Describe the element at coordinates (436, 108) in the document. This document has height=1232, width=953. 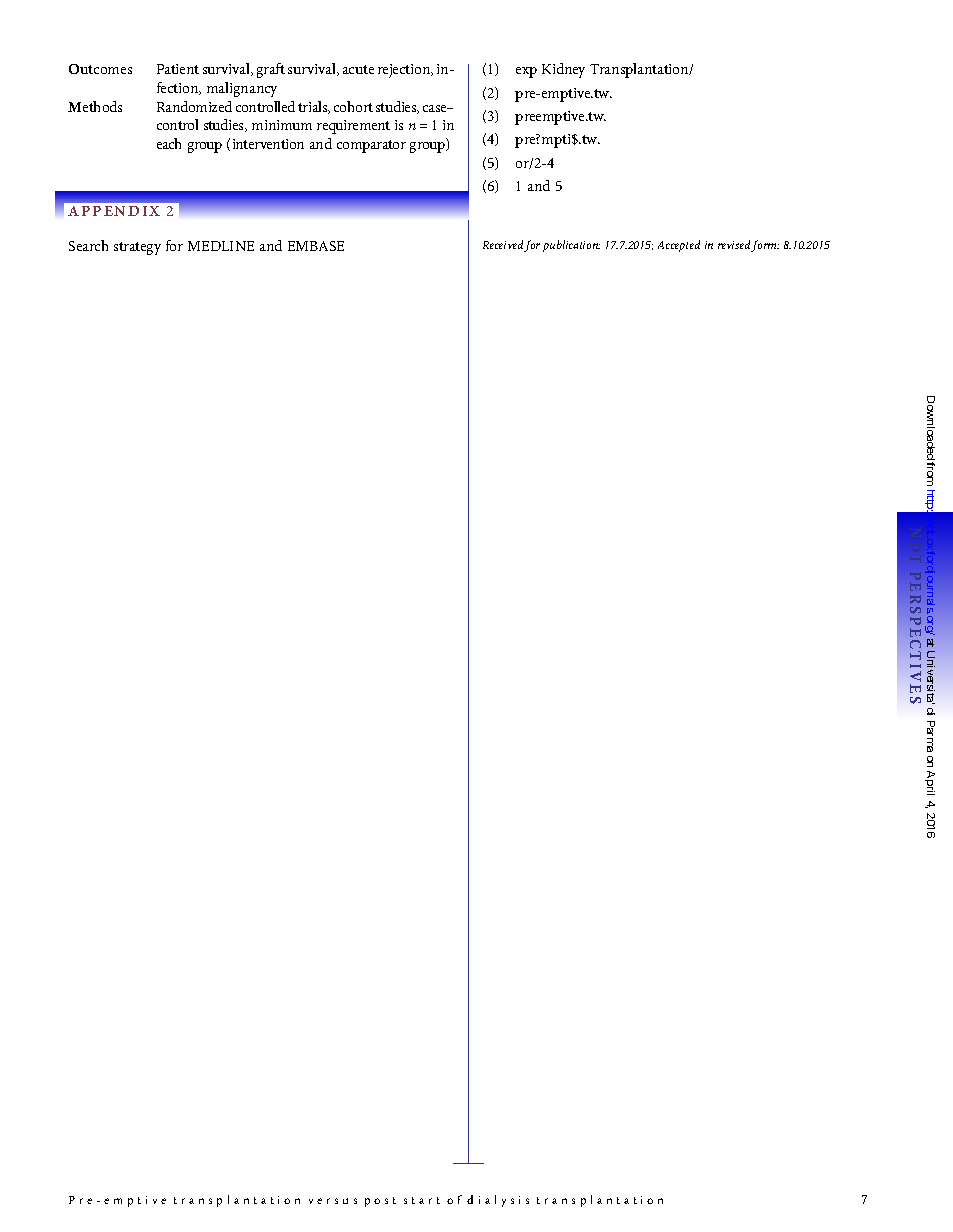
I see `case` at that location.
